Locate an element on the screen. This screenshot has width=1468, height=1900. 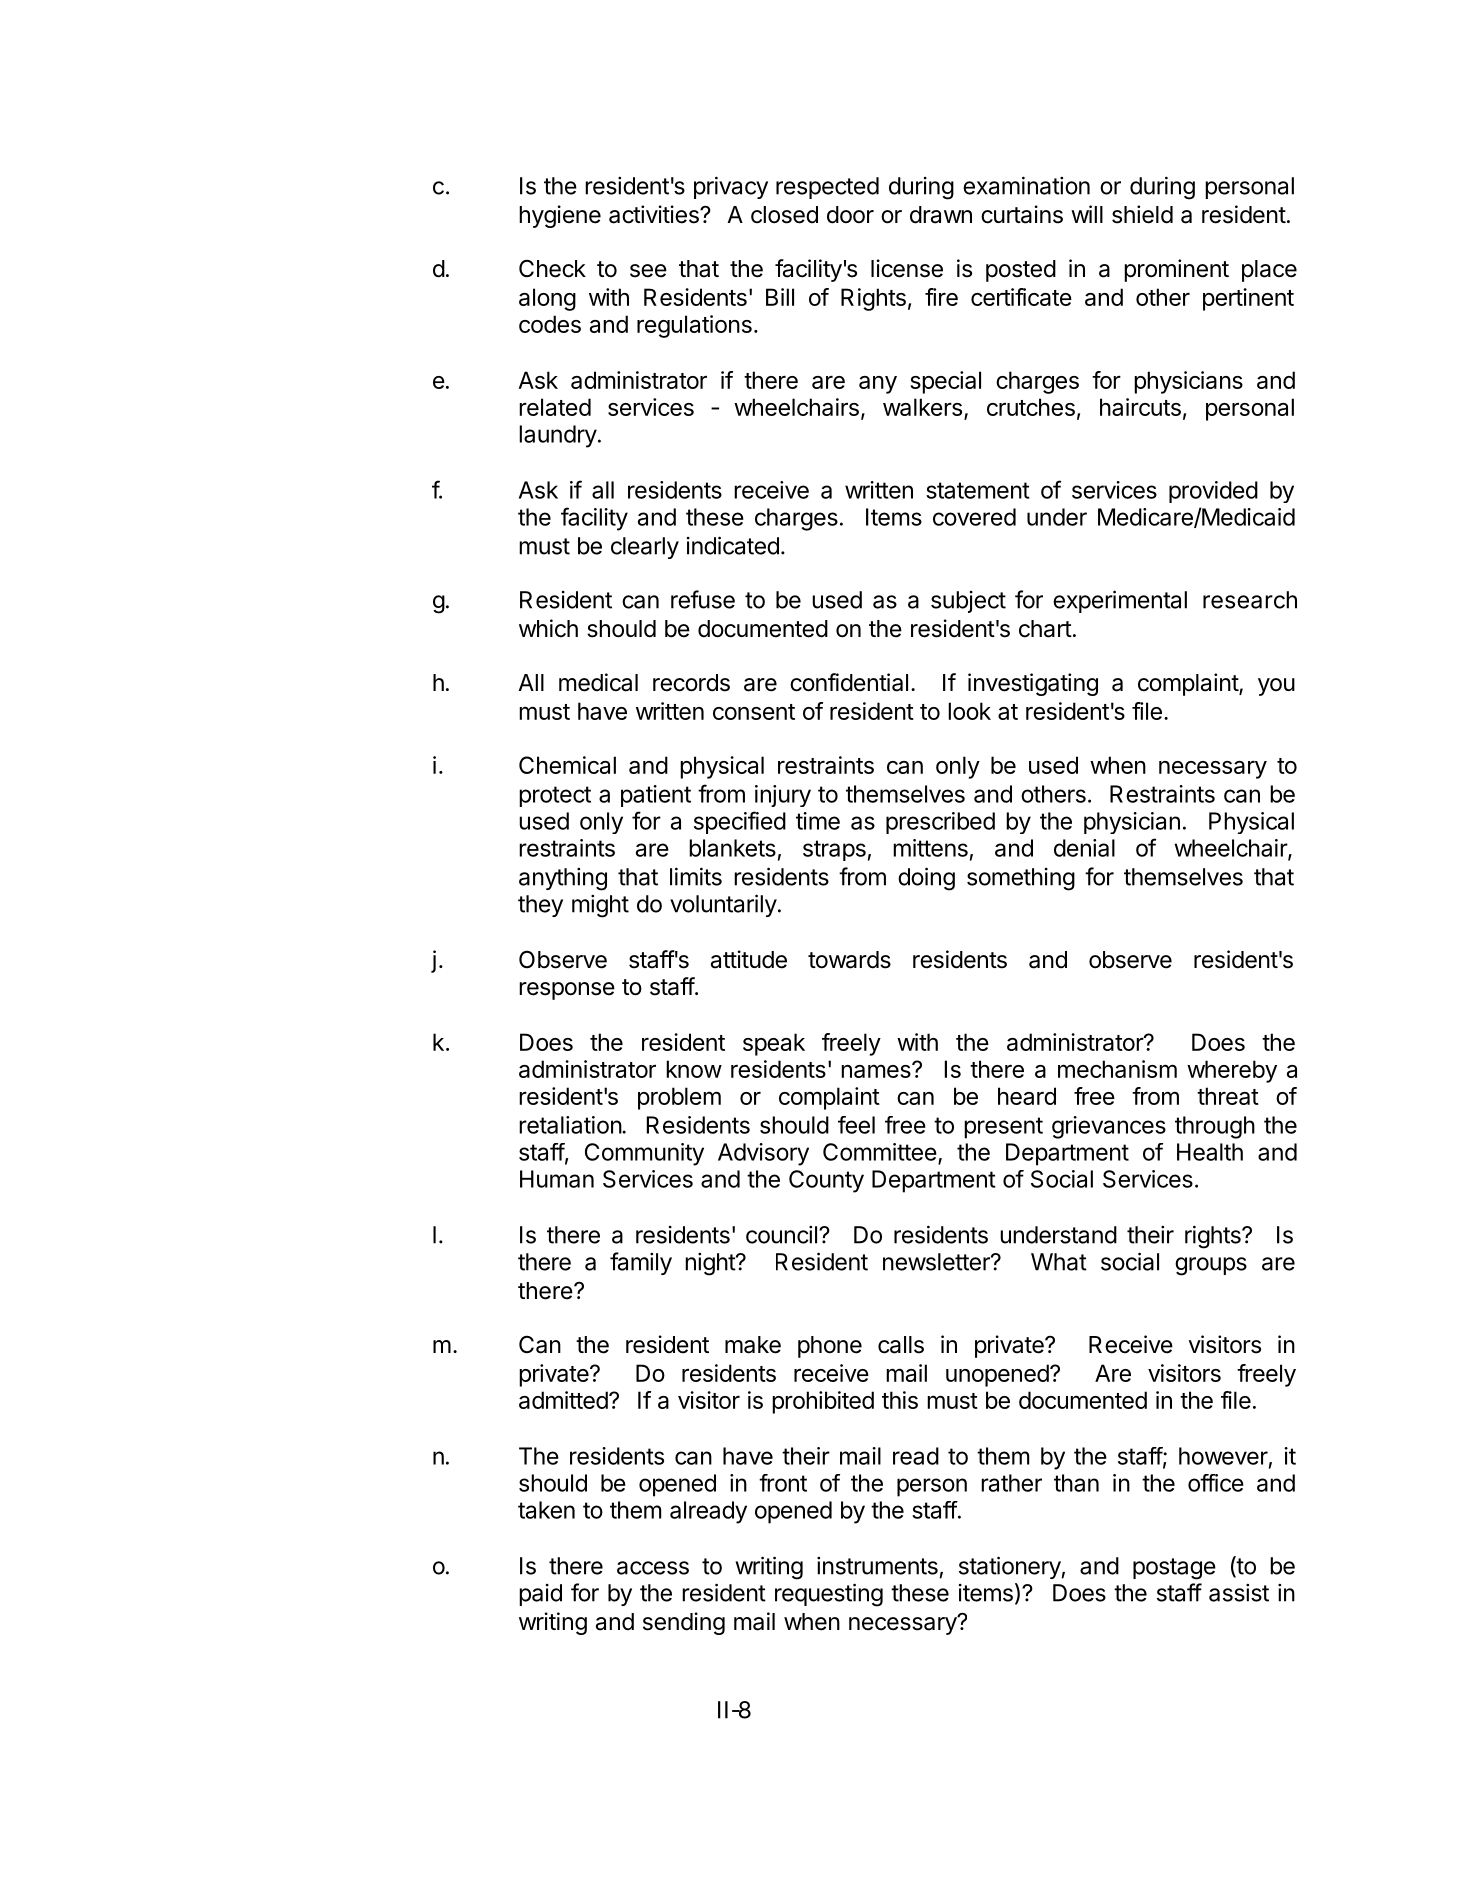
Committee is located at coordinates (880, 1152).
